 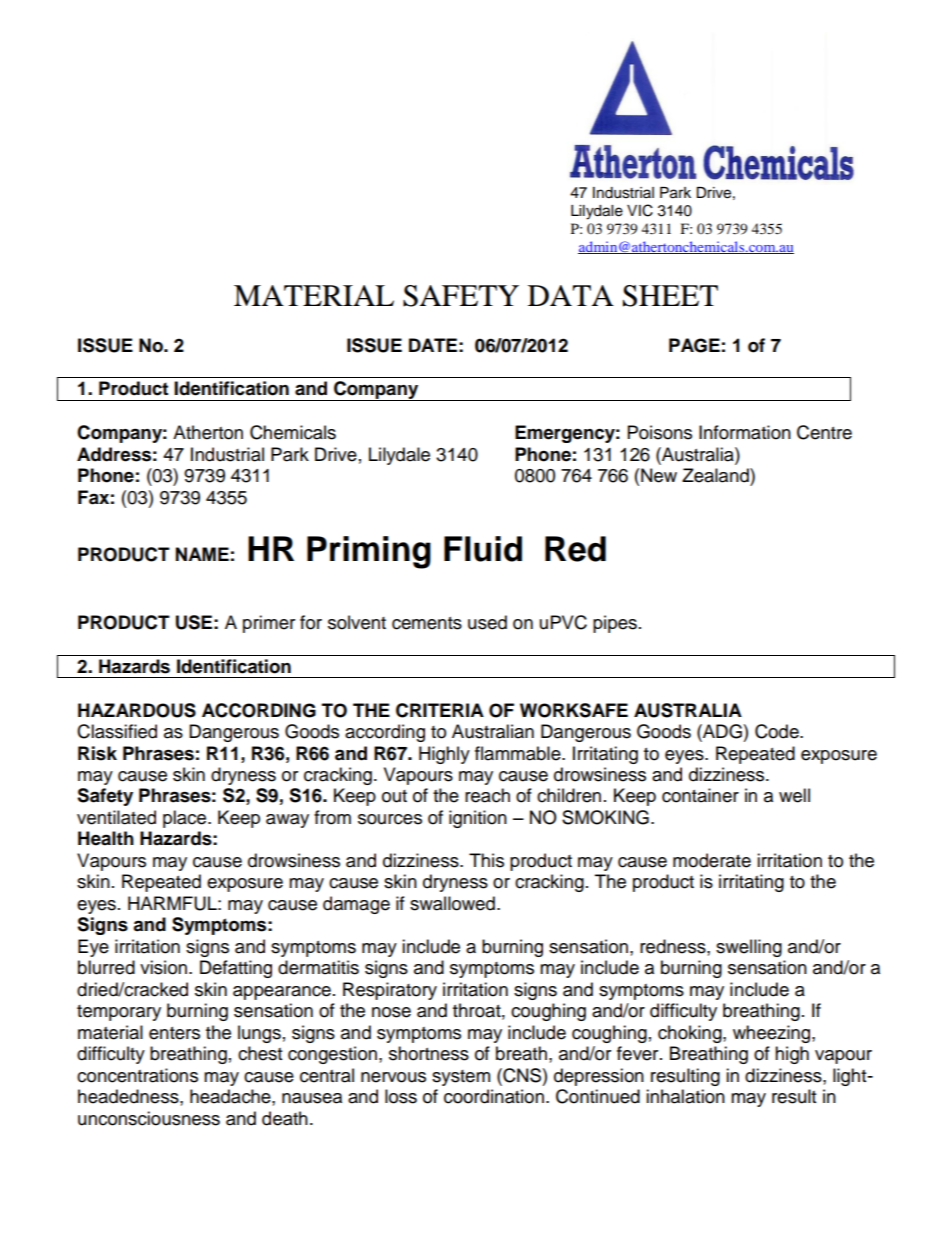 I want to click on SHEET, so click(x=670, y=296).
